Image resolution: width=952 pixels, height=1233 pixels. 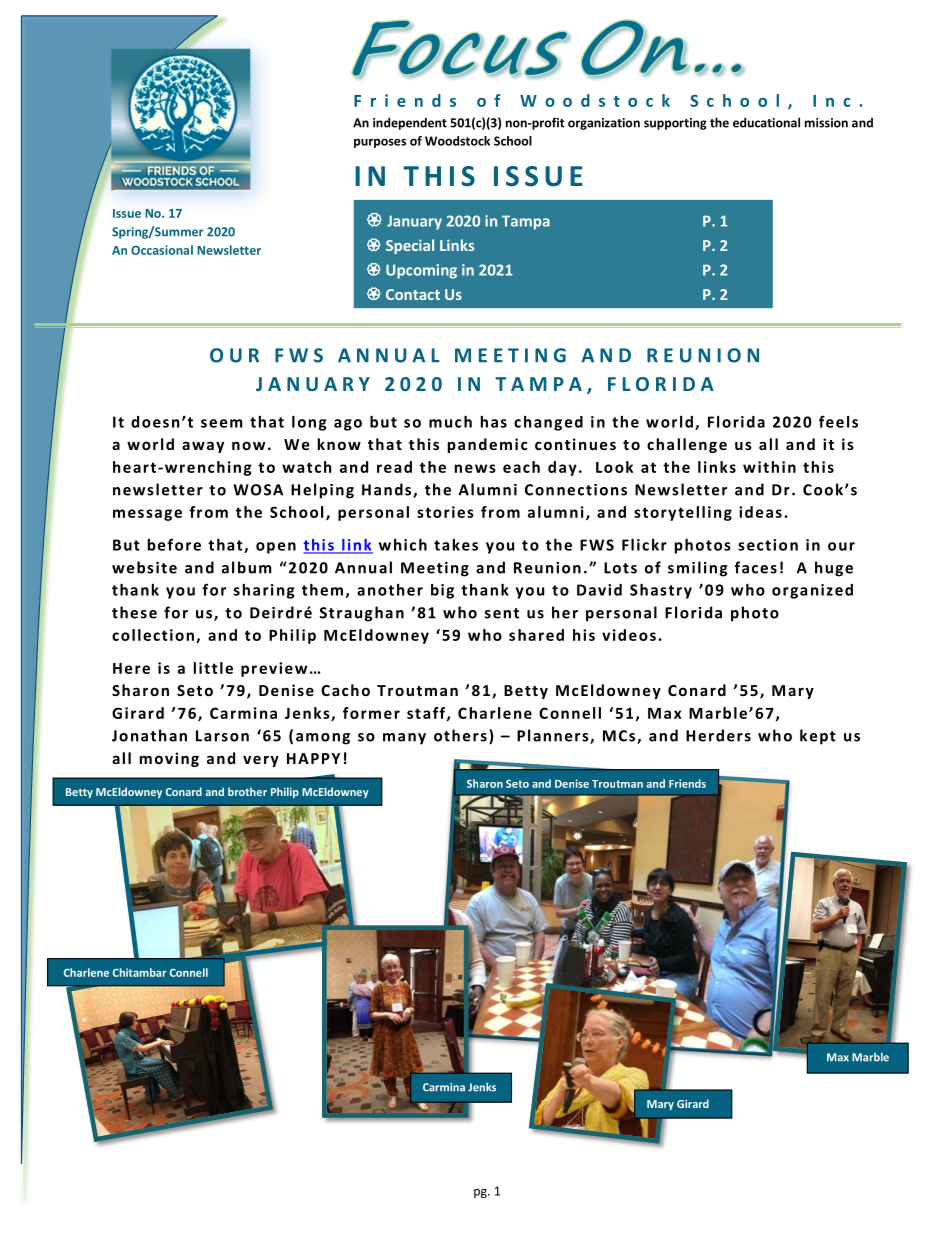 What do you see at coordinates (261, 761) in the screenshot?
I see `very` at bounding box center [261, 761].
